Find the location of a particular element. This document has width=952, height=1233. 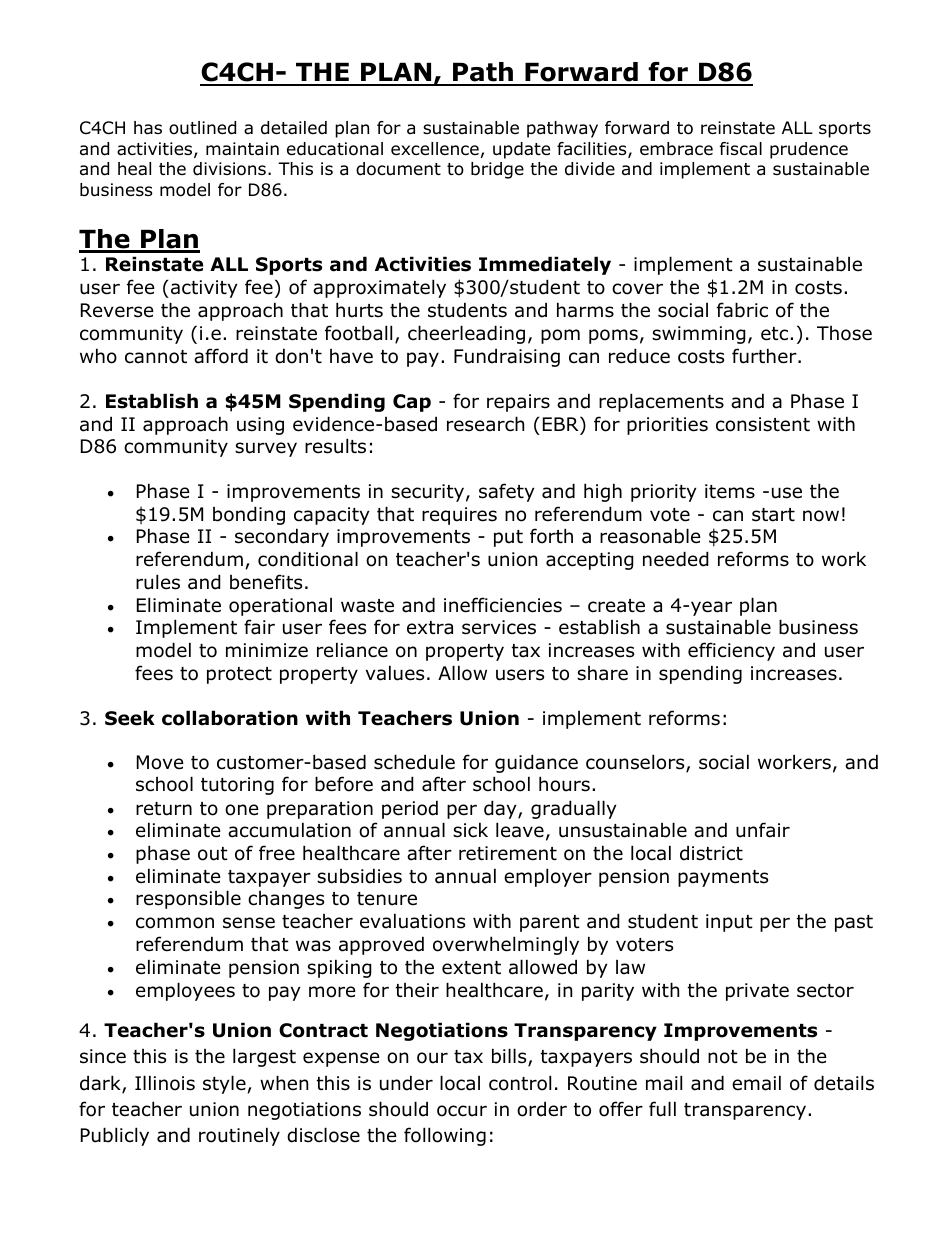

divisions is located at coordinates (229, 169).
